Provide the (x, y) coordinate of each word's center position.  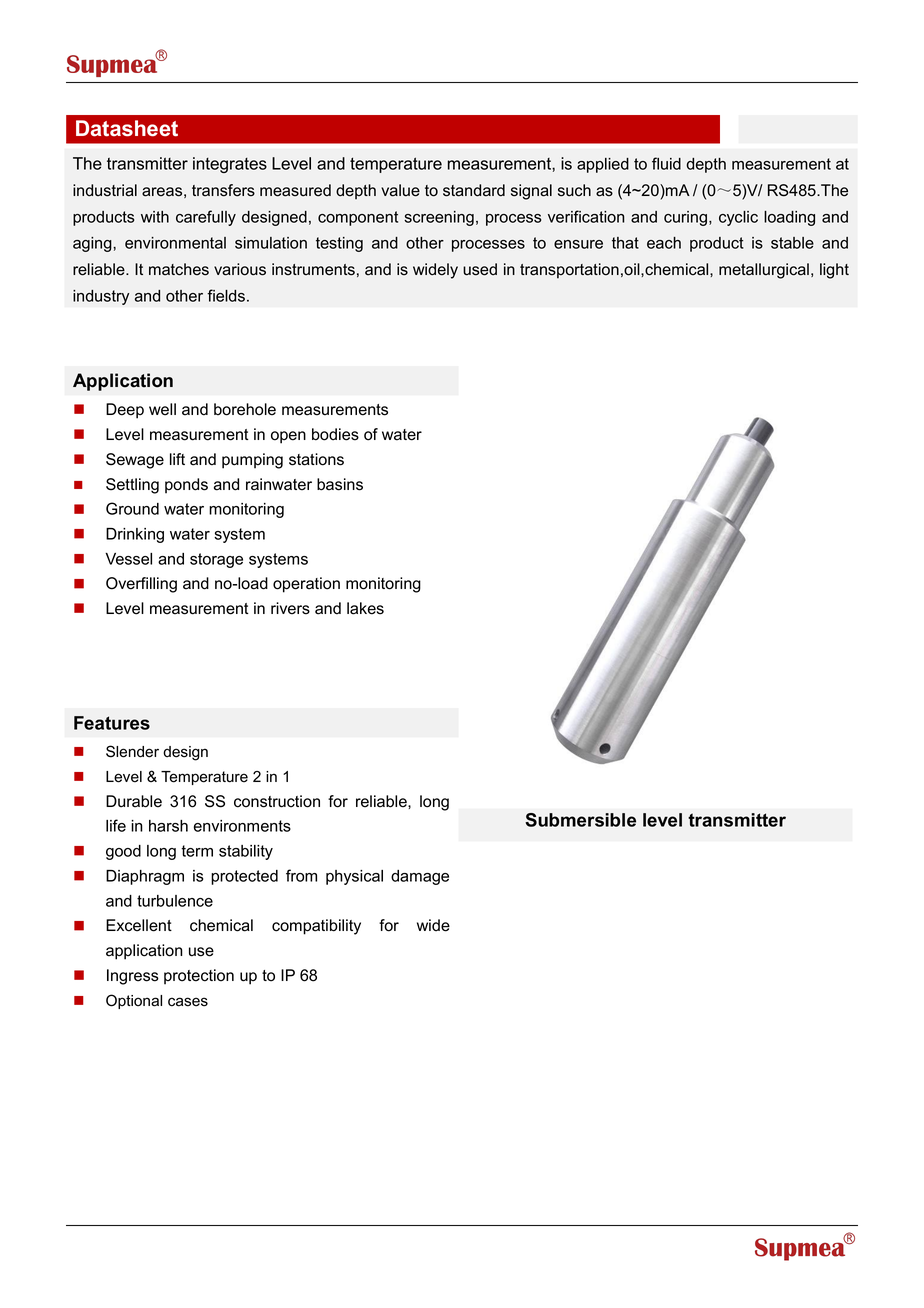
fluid (666, 163)
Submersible (580, 820)
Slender (132, 751)
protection (199, 977)
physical (354, 877)
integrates (230, 165)
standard (474, 190)
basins (340, 484)
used (480, 269)
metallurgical (764, 271)
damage (420, 877)
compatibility (316, 927)
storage (216, 560)
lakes (365, 608)
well (162, 409)
